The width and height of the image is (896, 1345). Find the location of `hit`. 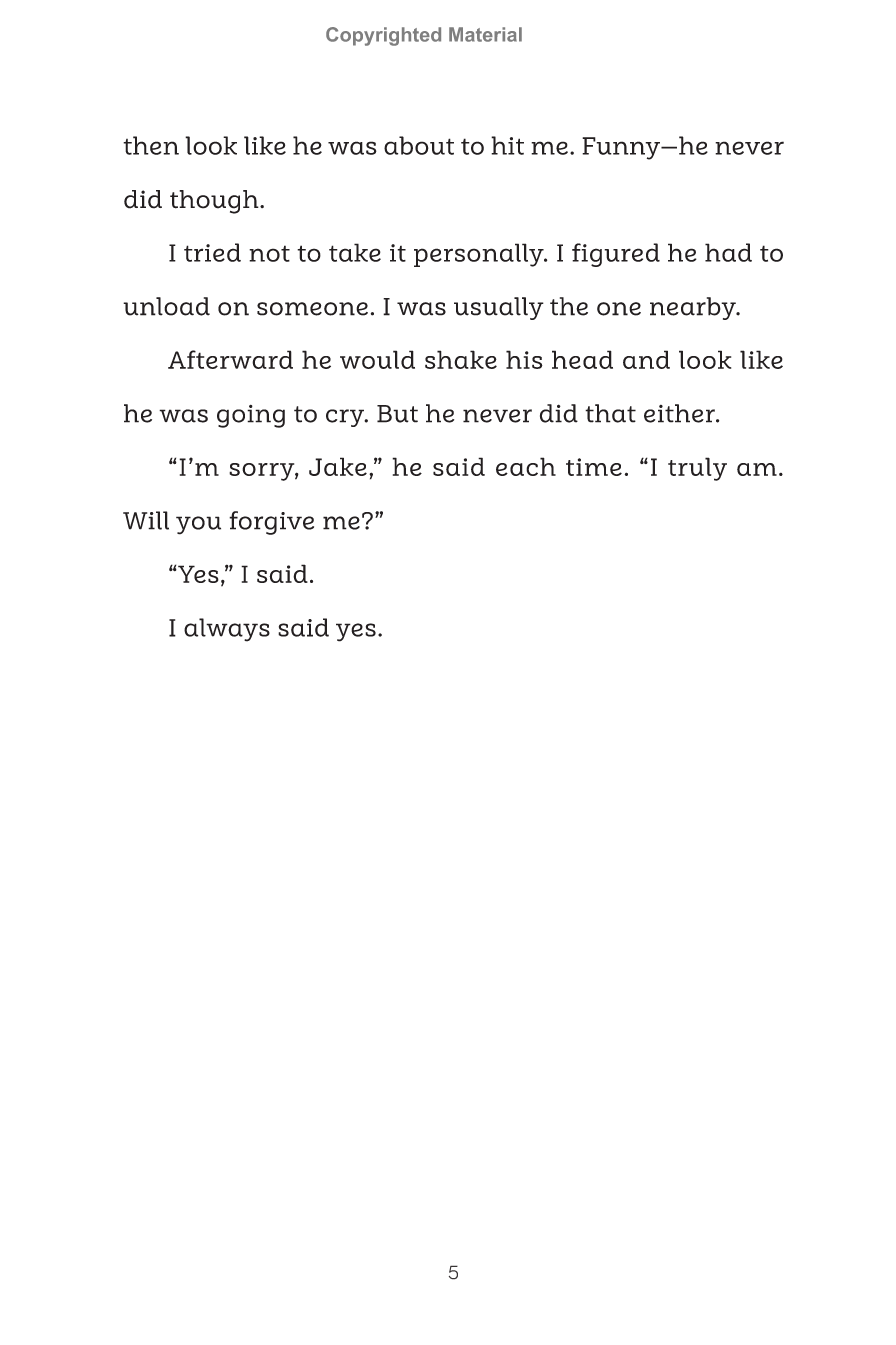

hit is located at coordinates (507, 145).
